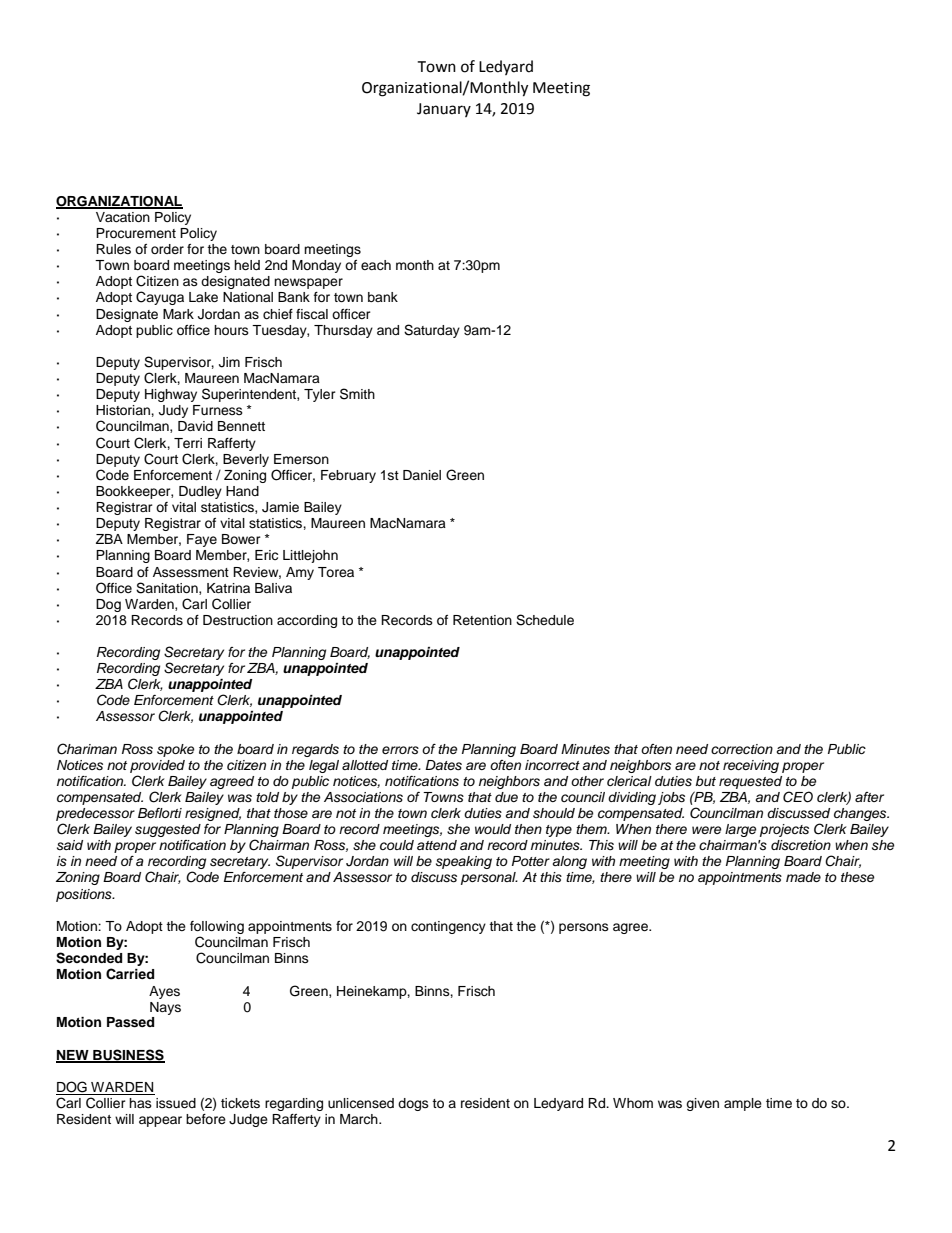 The image size is (952, 1233). I want to click on issued, so click(176, 1103).
